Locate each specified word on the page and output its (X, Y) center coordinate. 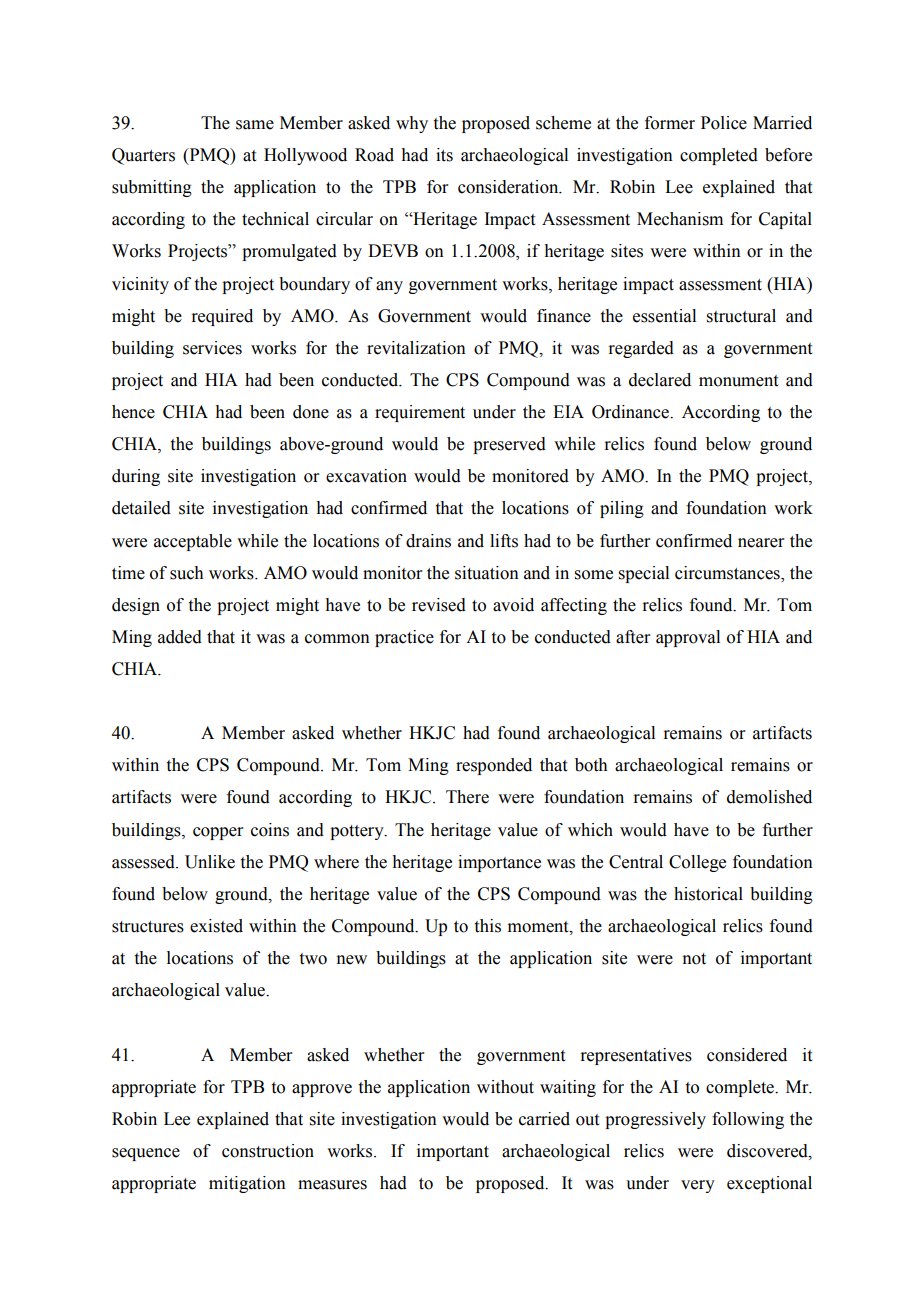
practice (404, 638)
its (444, 155)
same (255, 125)
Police (724, 123)
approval (688, 638)
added (180, 637)
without (505, 1087)
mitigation (247, 1184)
